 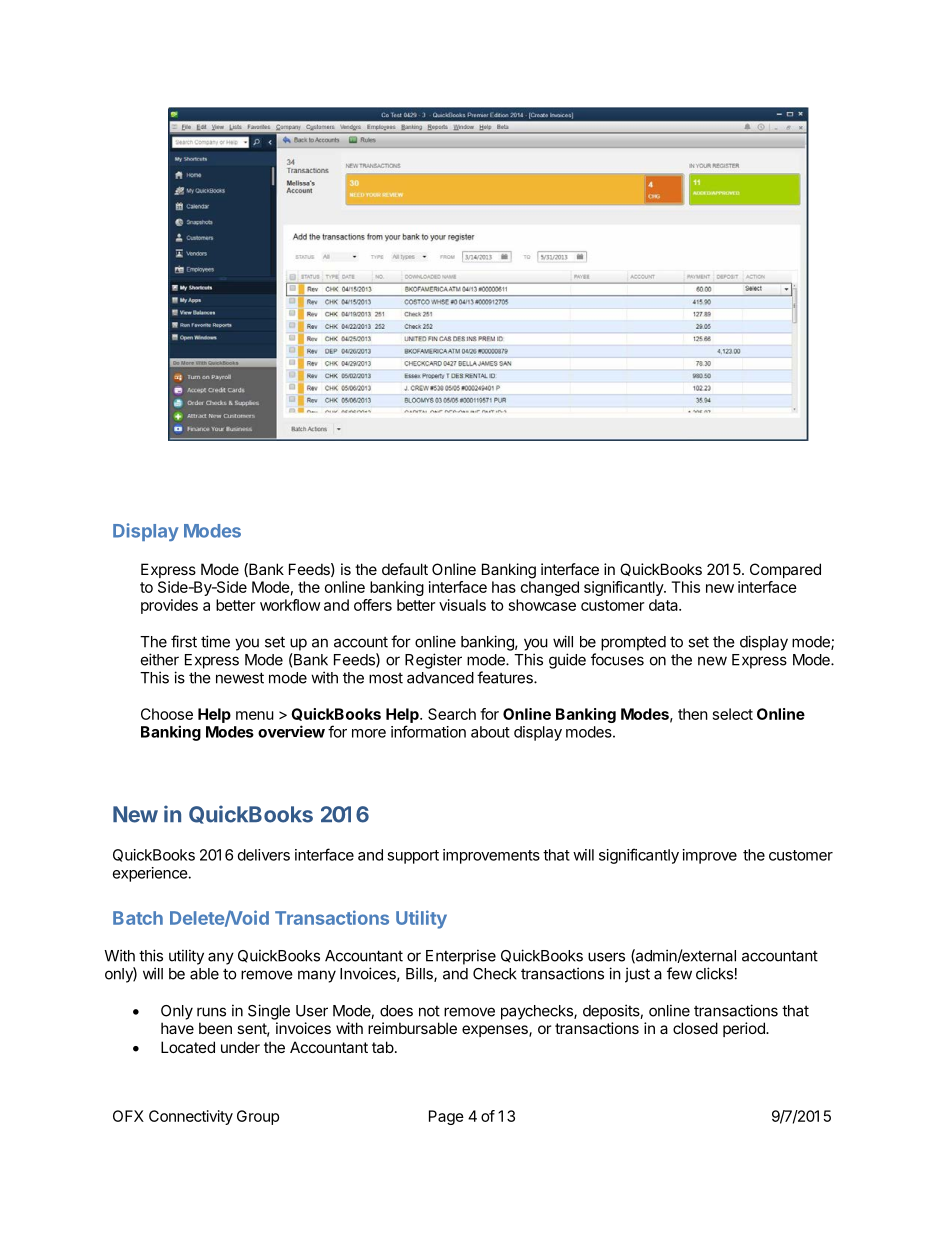 What do you see at coordinates (462, 605) in the image?
I see `visuals` at bounding box center [462, 605].
